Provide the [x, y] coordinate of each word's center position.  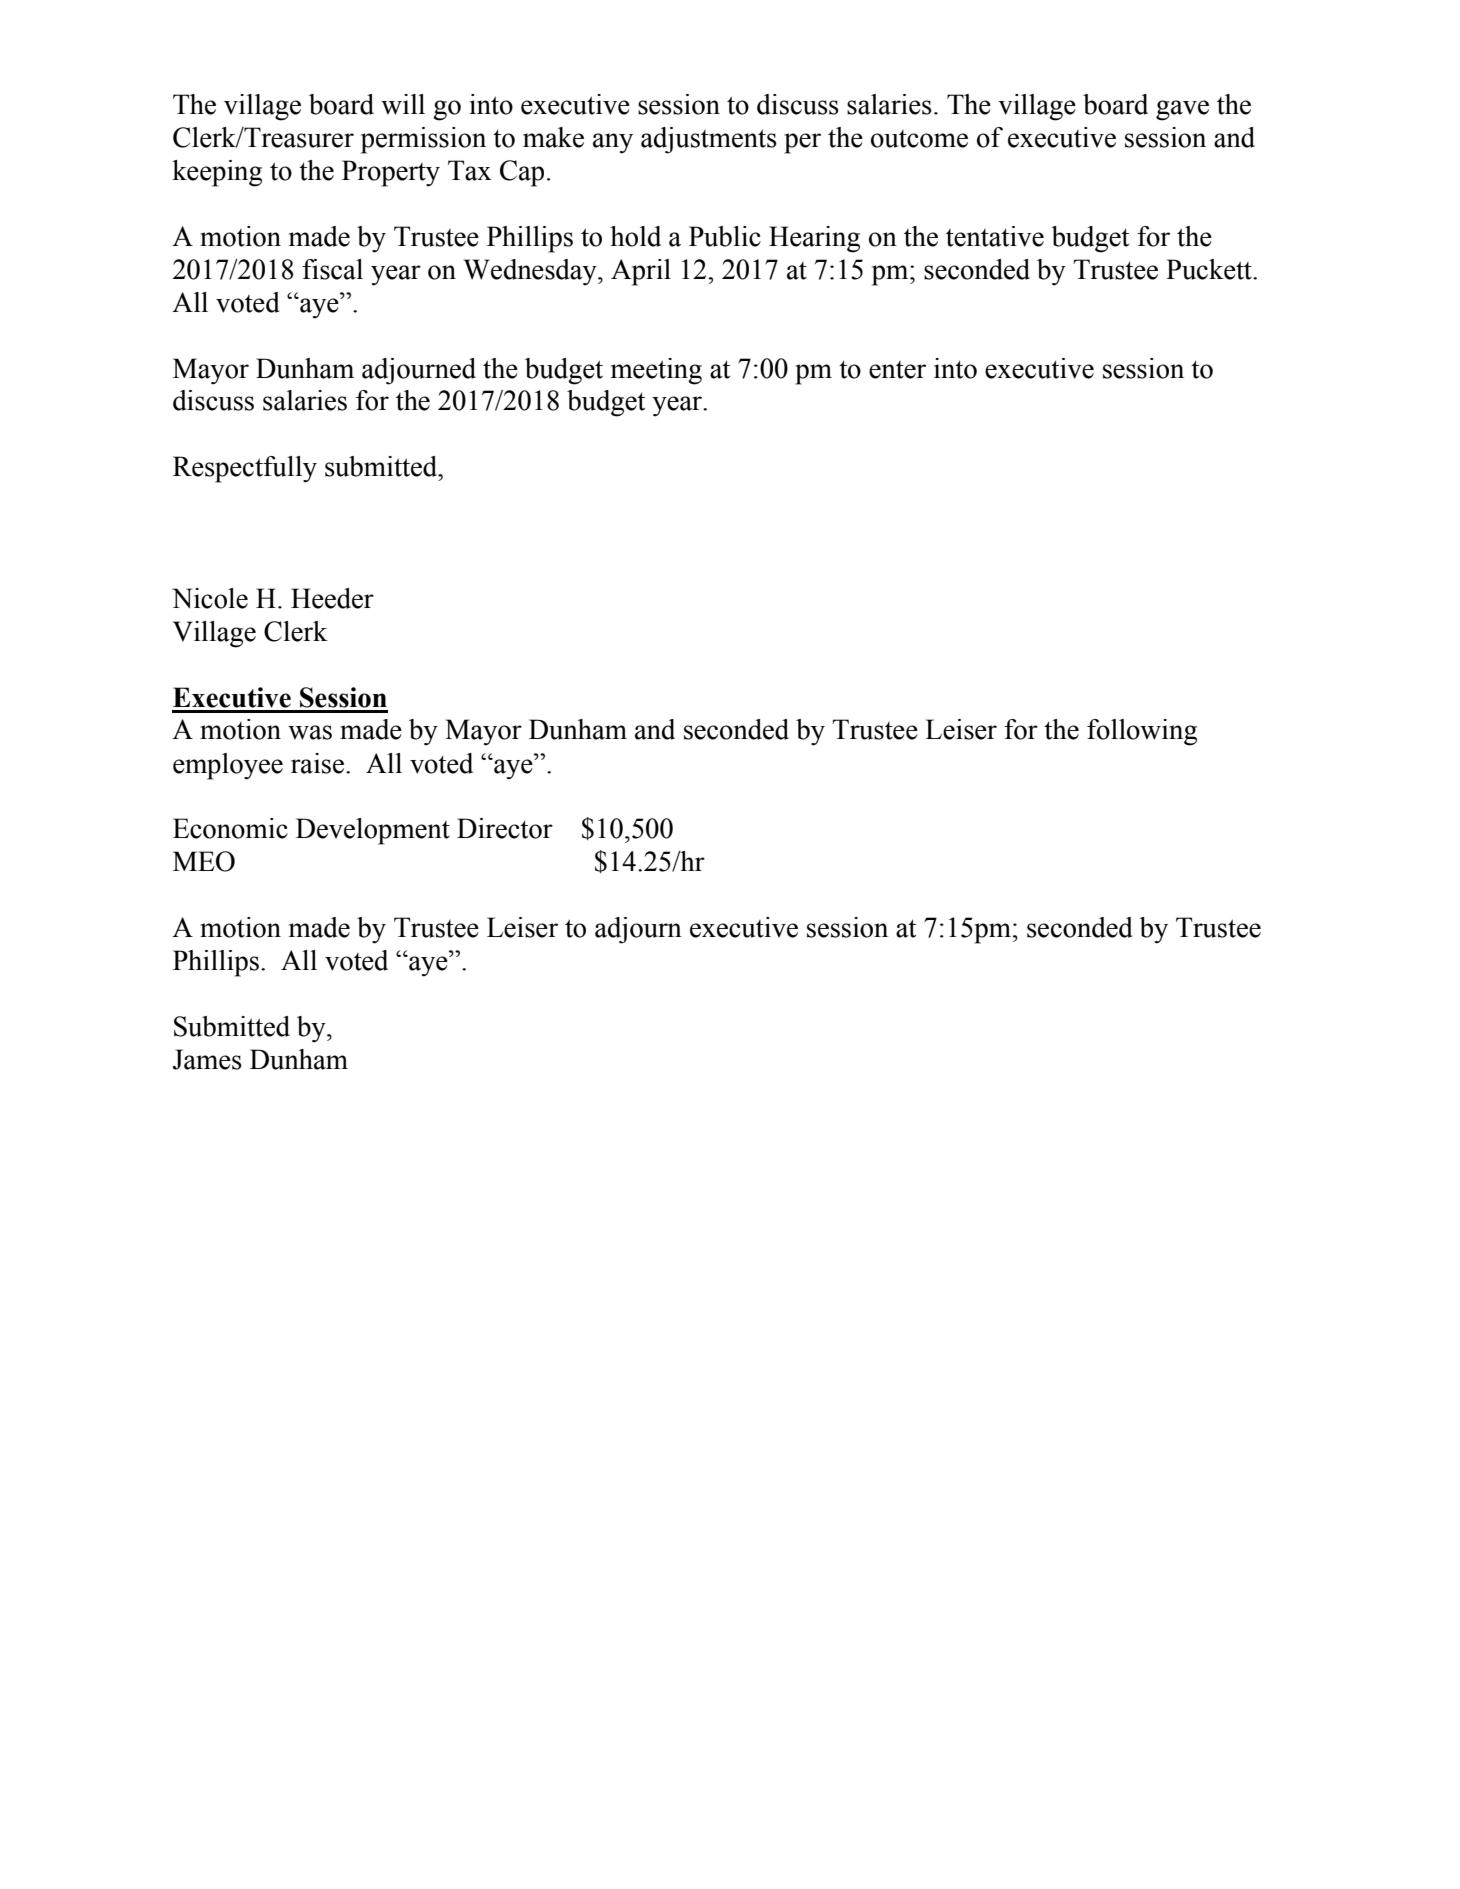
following [1142, 732]
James [207, 1059]
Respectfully [245, 469]
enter [897, 370]
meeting [656, 371]
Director [505, 828]
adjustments [709, 140]
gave [1182, 110]
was [310, 732]
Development [373, 831]
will [403, 104]
